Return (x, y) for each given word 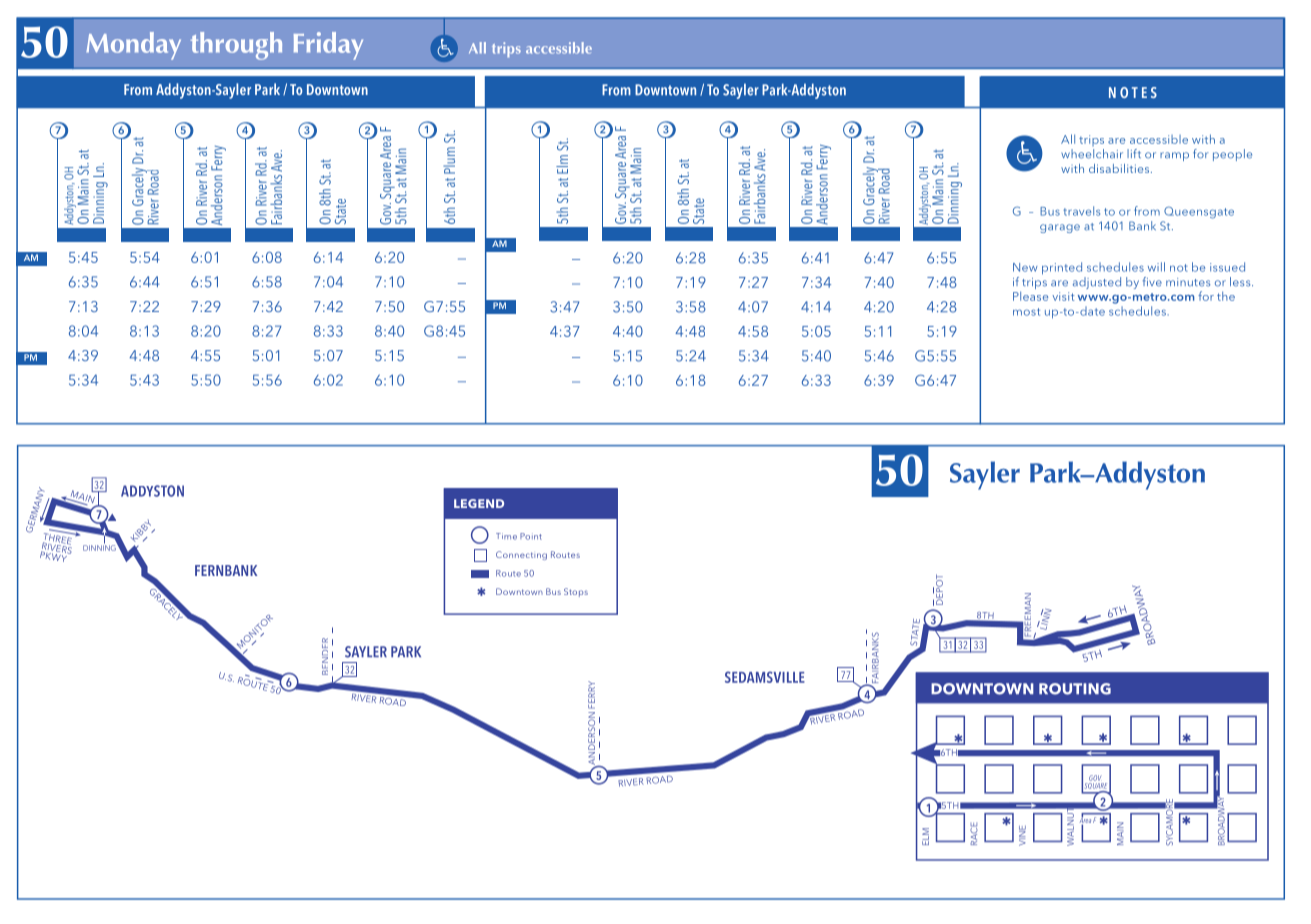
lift (1134, 153)
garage (1060, 228)
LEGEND (479, 503)
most (1026, 312)
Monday (133, 46)
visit (1063, 296)
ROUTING (1075, 689)
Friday (328, 46)
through (236, 46)
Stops (576, 592)
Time (506, 536)
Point (531, 536)
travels (1081, 211)
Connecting (521, 555)
